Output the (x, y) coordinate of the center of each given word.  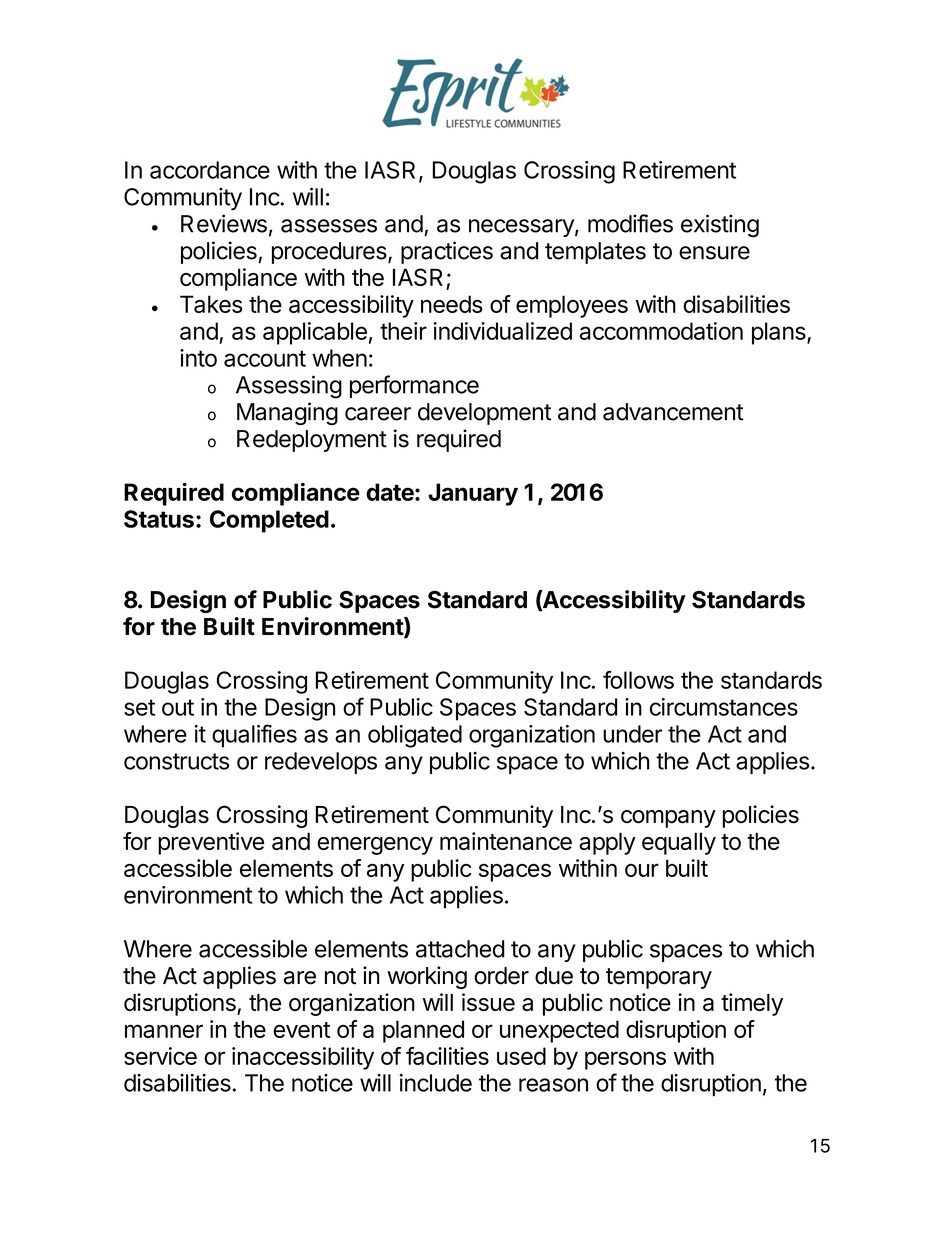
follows (638, 680)
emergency (375, 846)
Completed (269, 521)
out (178, 707)
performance (414, 386)
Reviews (224, 223)
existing (720, 226)
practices (447, 252)
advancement (673, 412)
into (198, 358)
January (473, 494)
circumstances (724, 707)
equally (679, 843)
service (160, 1056)
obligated (415, 736)
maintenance (506, 841)
